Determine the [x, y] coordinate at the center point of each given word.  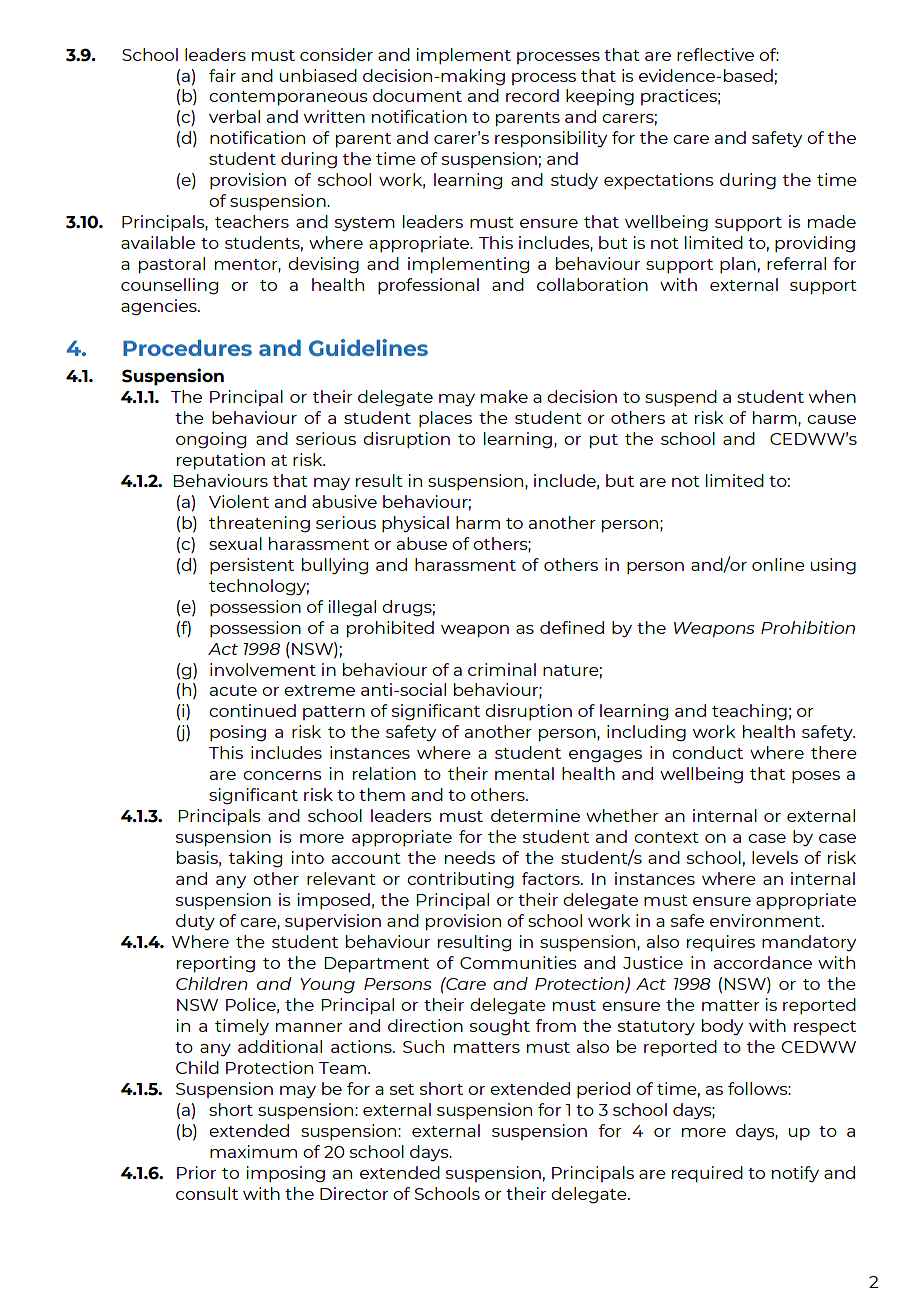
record [532, 95]
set [402, 1089]
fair [222, 75]
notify [795, 1174]
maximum [253, 1151]
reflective [715, 54]
